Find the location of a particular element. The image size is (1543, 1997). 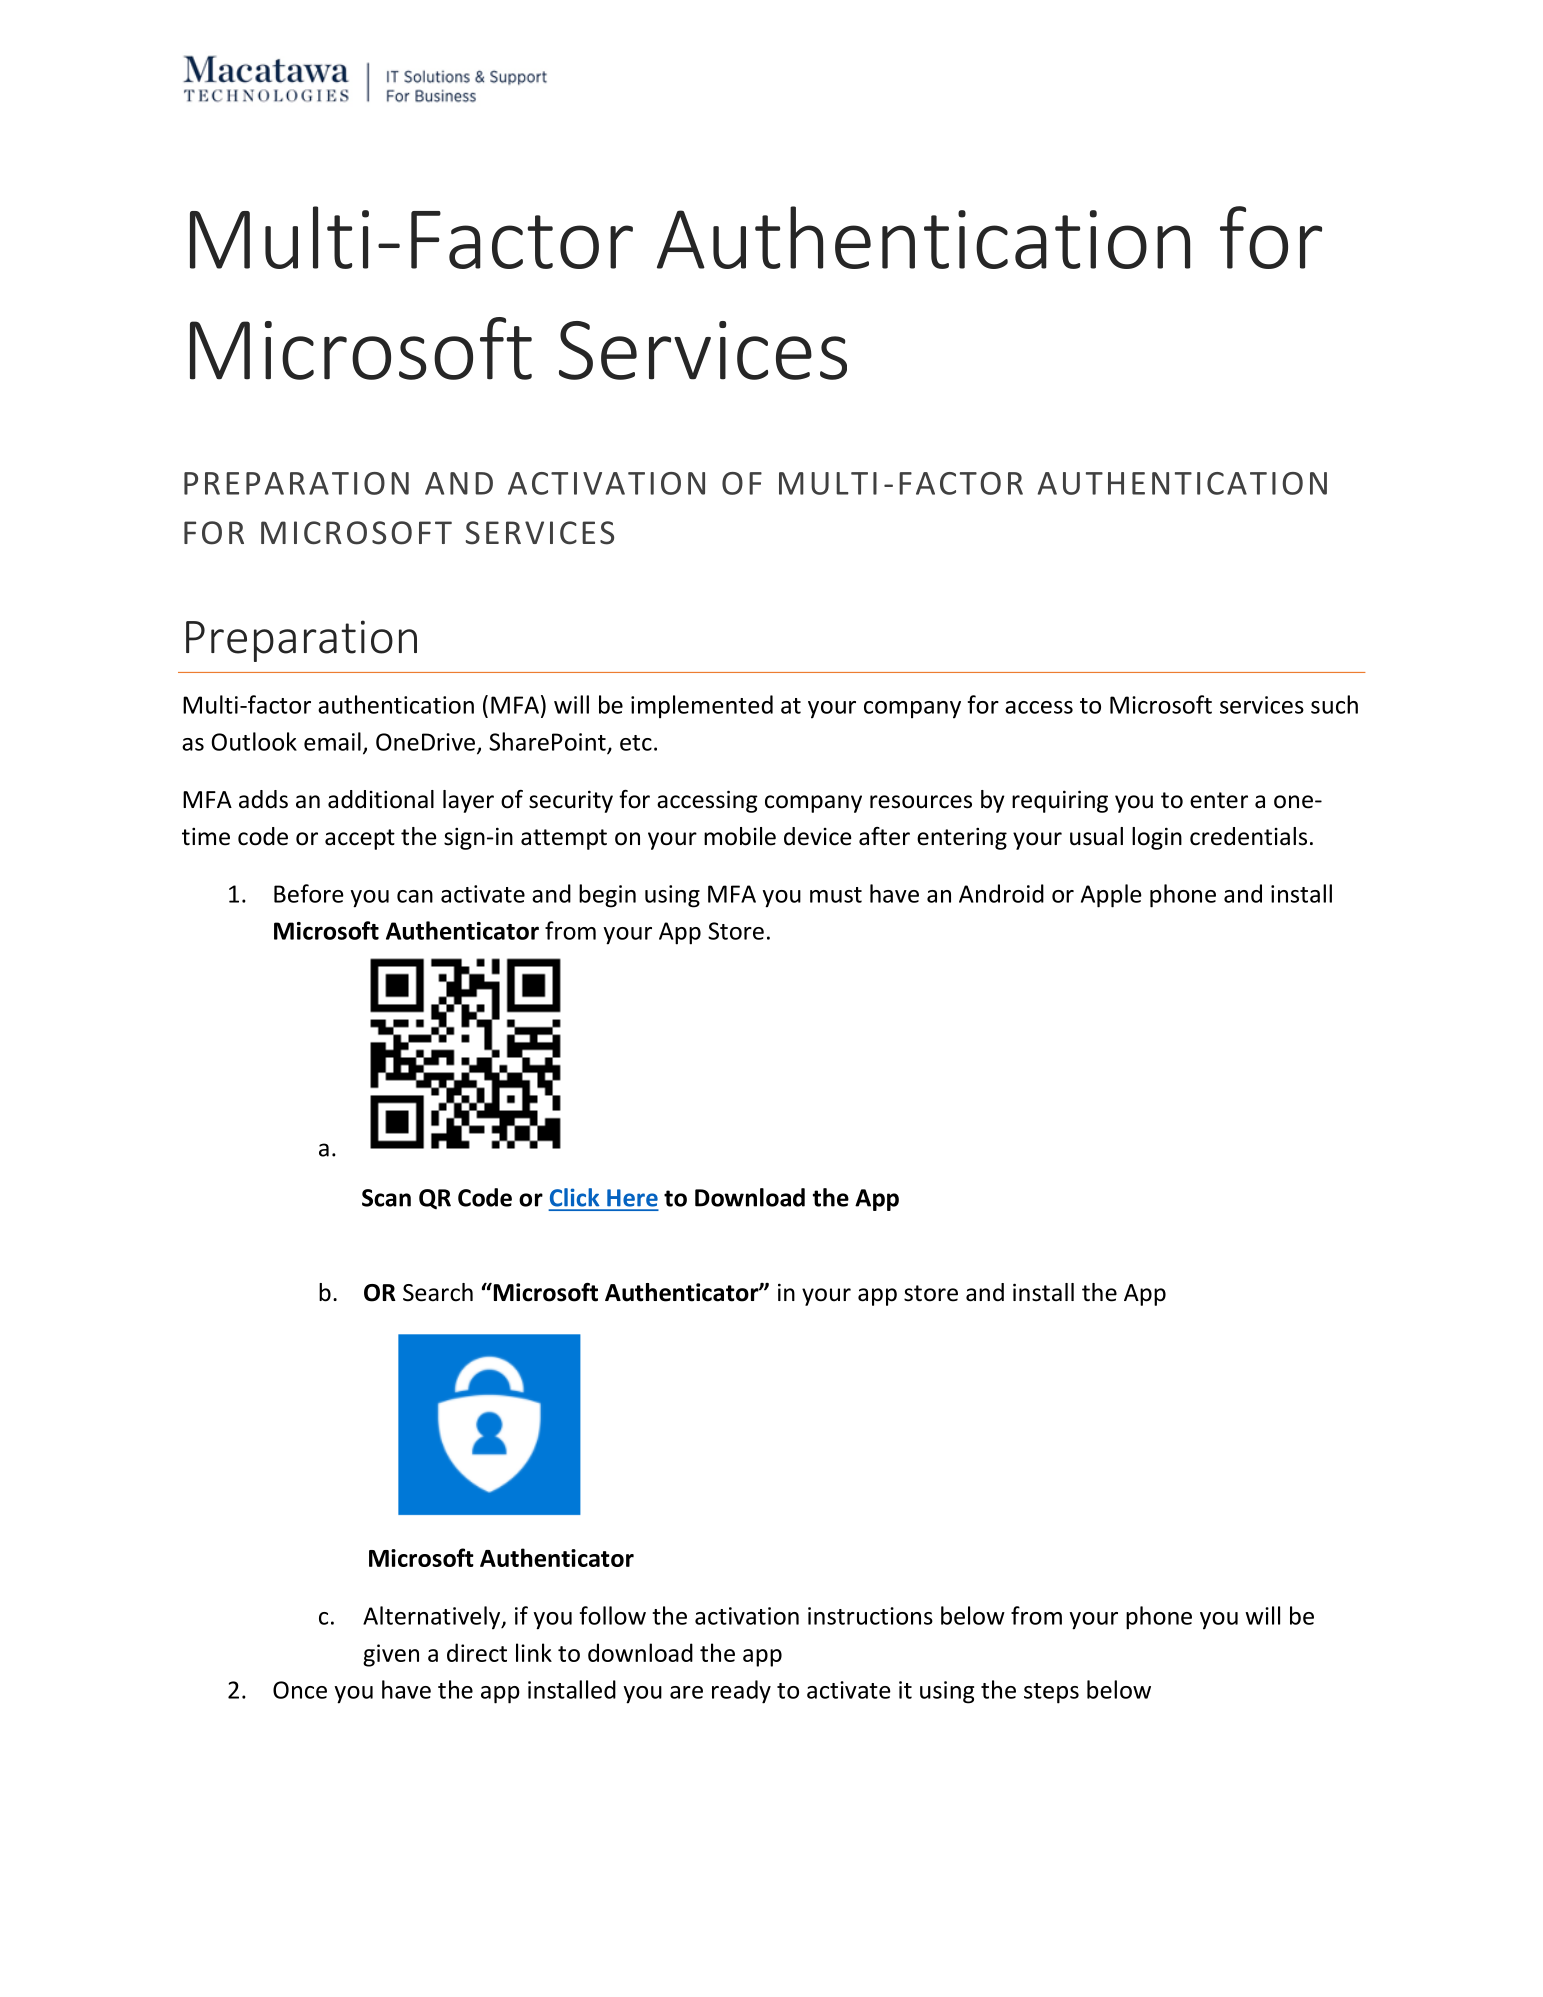

implemented is located at coordinates (702, 707).
